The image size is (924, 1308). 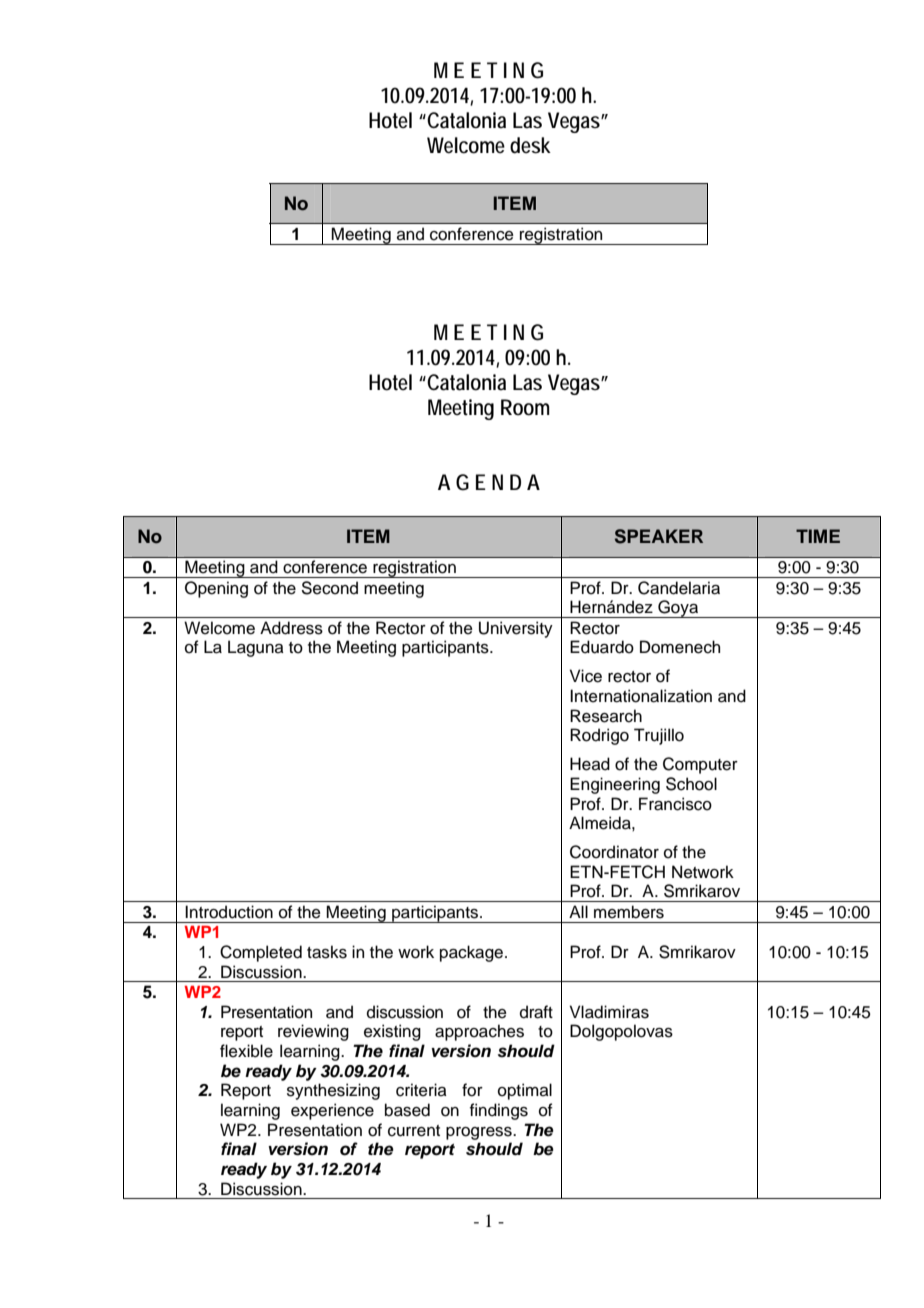 What do you see at coordinates (818, 536) in the page?
I see `TIME` at bounding box center [818, 536].
